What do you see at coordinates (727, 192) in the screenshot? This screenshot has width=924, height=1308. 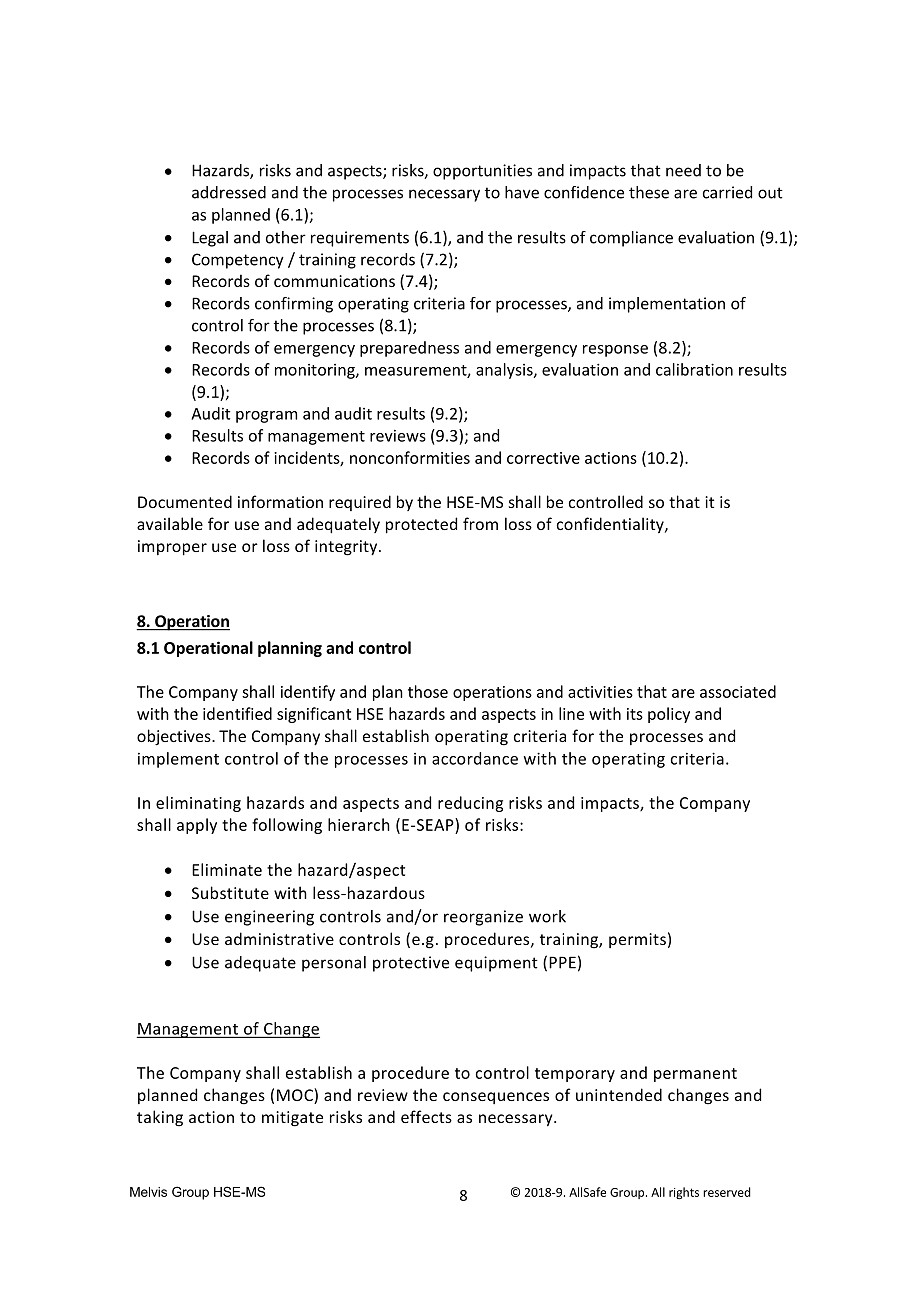 I see `carried` at bounding box center [727, 192].
